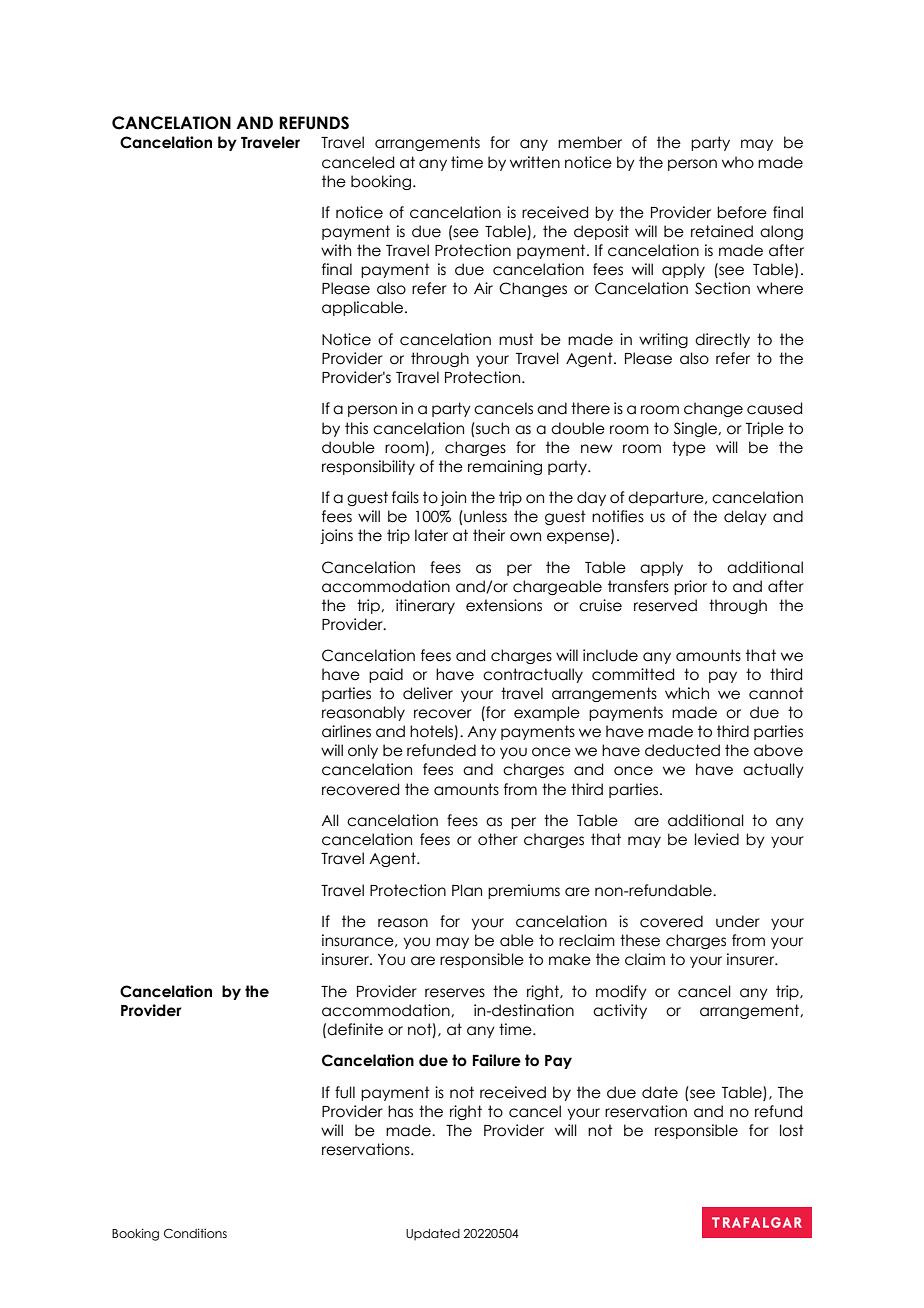 The height and width of the screenshot is (1308, 924). Describe the element at coordinates (467, 890) in the screenshot. I see `Plan` at that location.
